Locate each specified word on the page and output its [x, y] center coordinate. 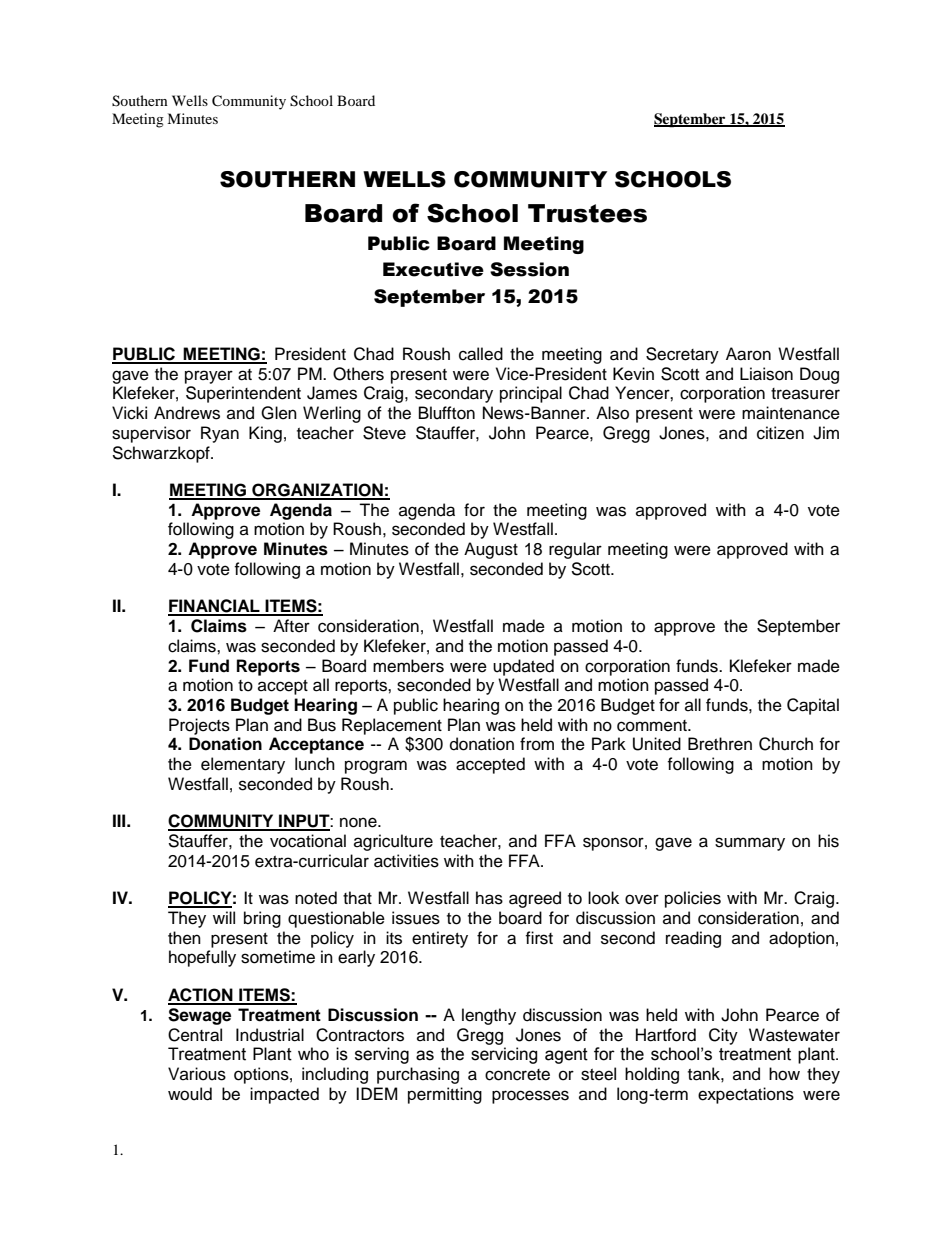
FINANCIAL [215, 607]
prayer [209, 377]
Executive [433, 269]
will [224, 917]
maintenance [791, 413]
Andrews [187, 413]
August [491, 550]
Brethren [720, 744]
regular [575, 550]
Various [197, 1074]
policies [693, 899]
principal [531, 394]
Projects [199, 726]
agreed [535, 899]
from [537, 744]
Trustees [587, 213]
